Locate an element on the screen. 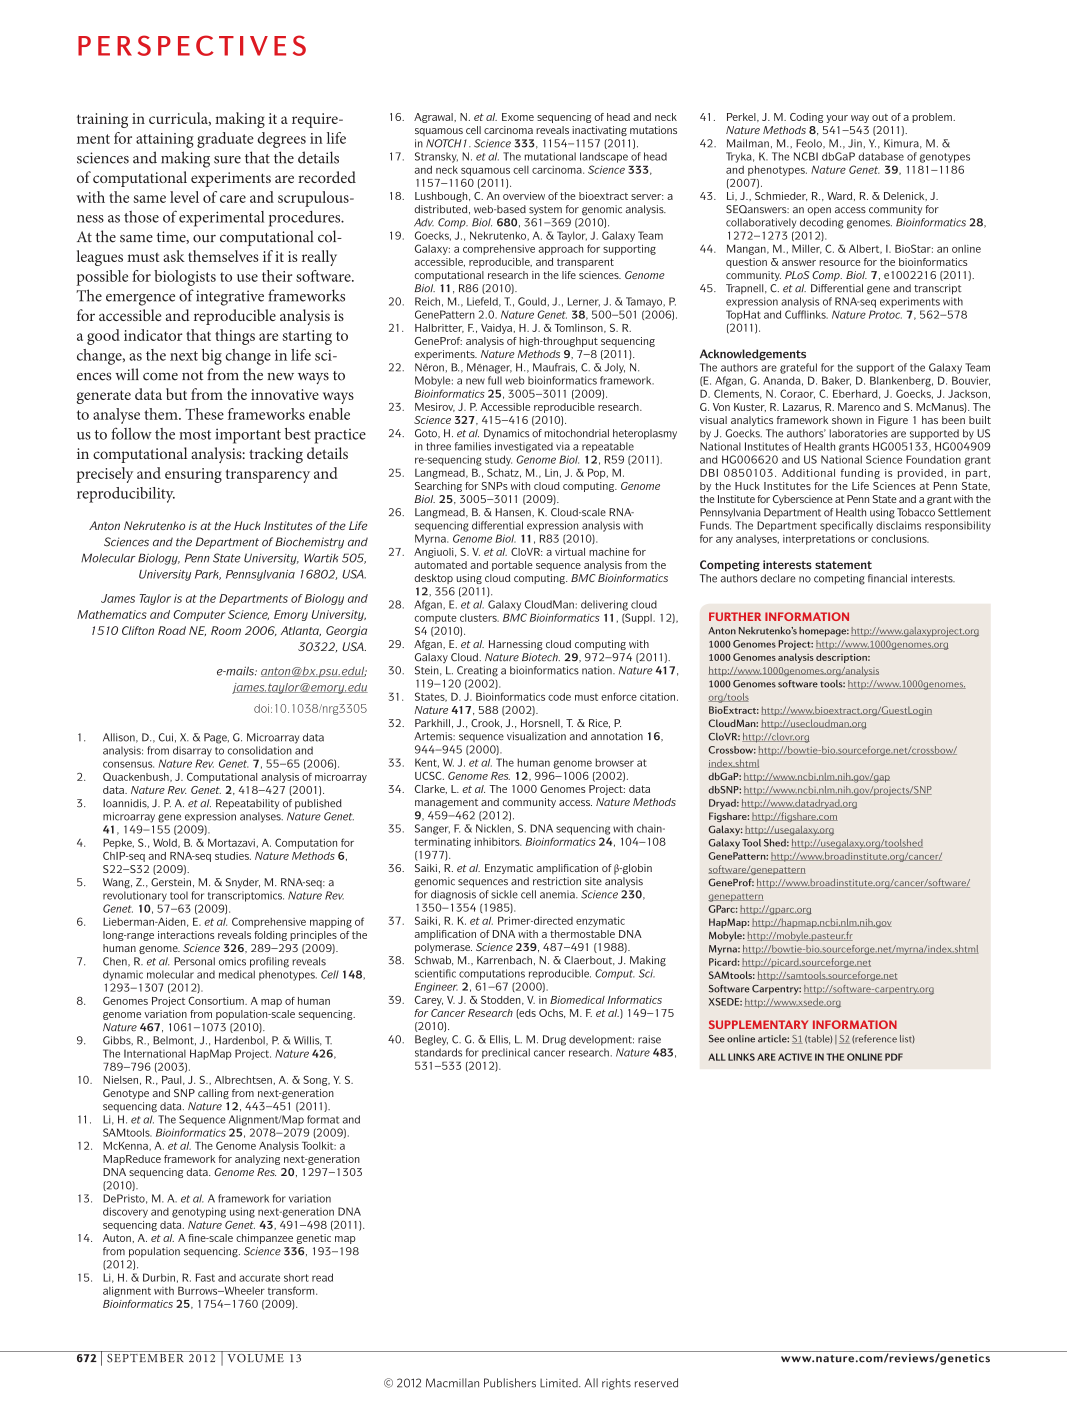 This screenshot has width=1067, height=1402. Exome is located at coordinates (518, 117).
